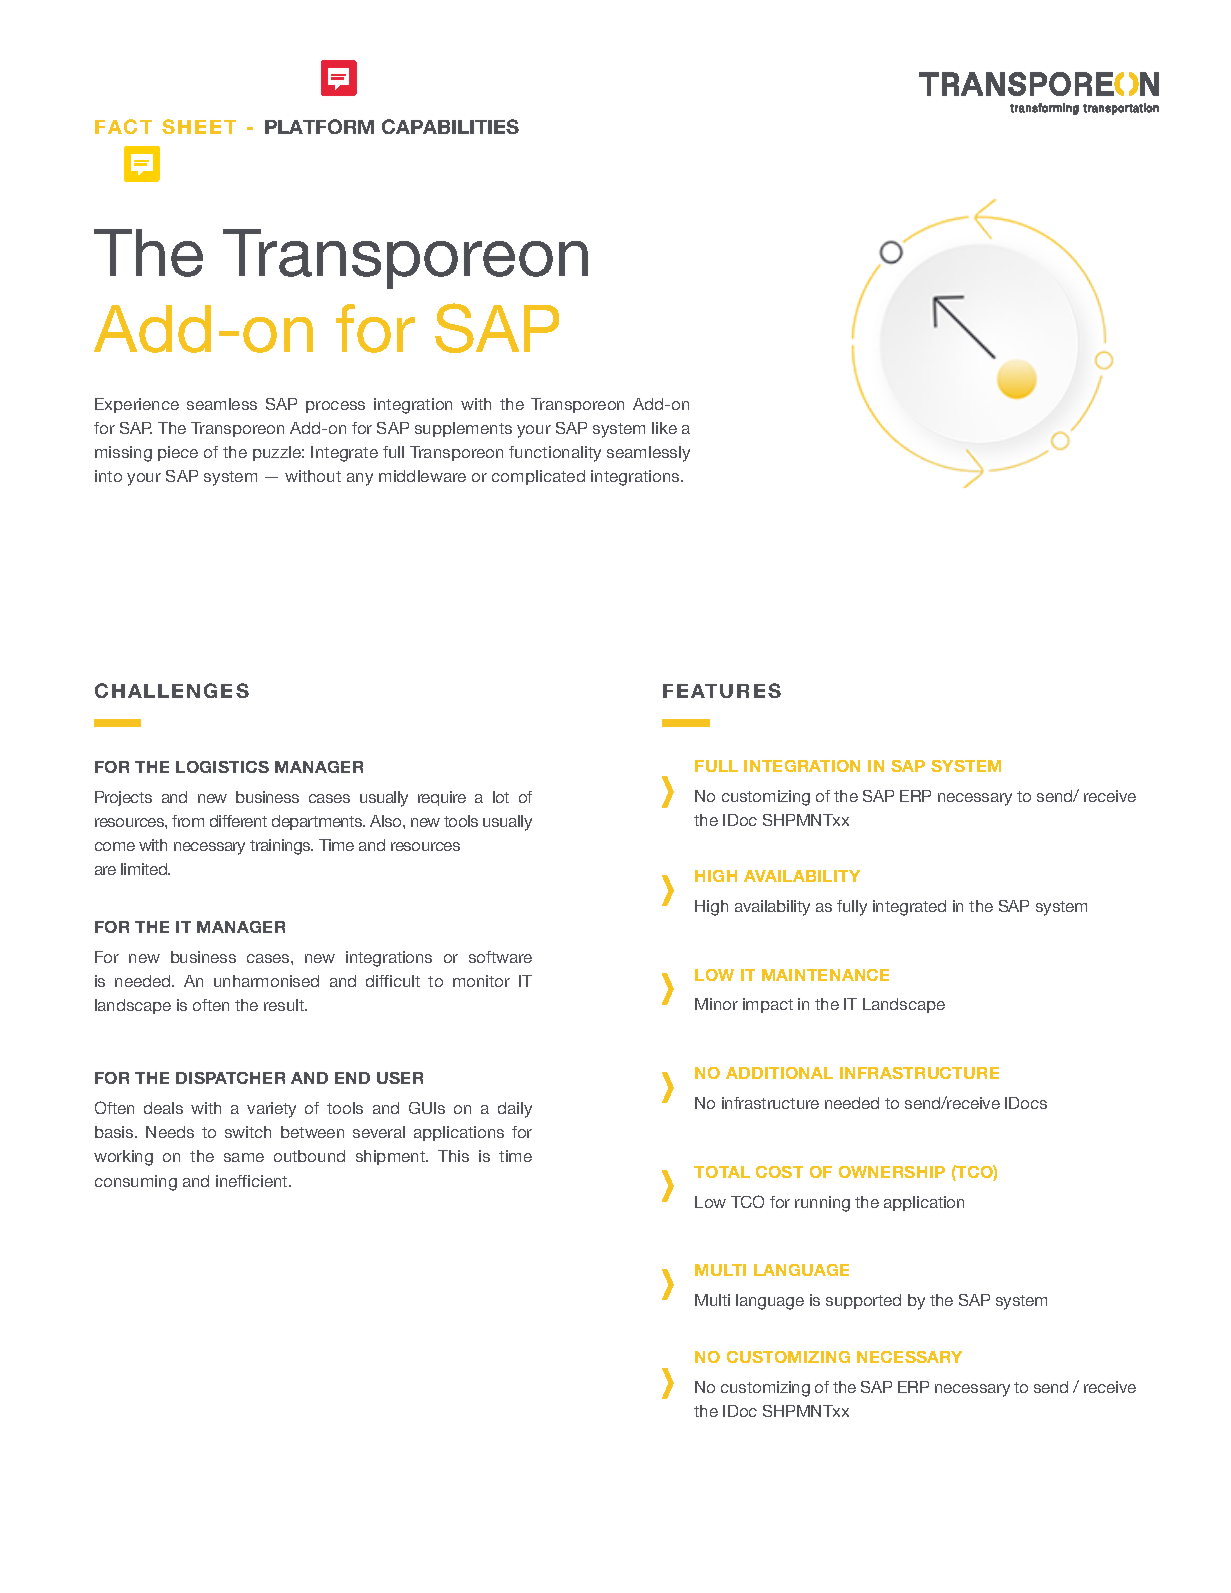  What do you see at coordinates (722, 690) in the screenshot?
I see `FEATURES` at bounding box center [722, 690].
